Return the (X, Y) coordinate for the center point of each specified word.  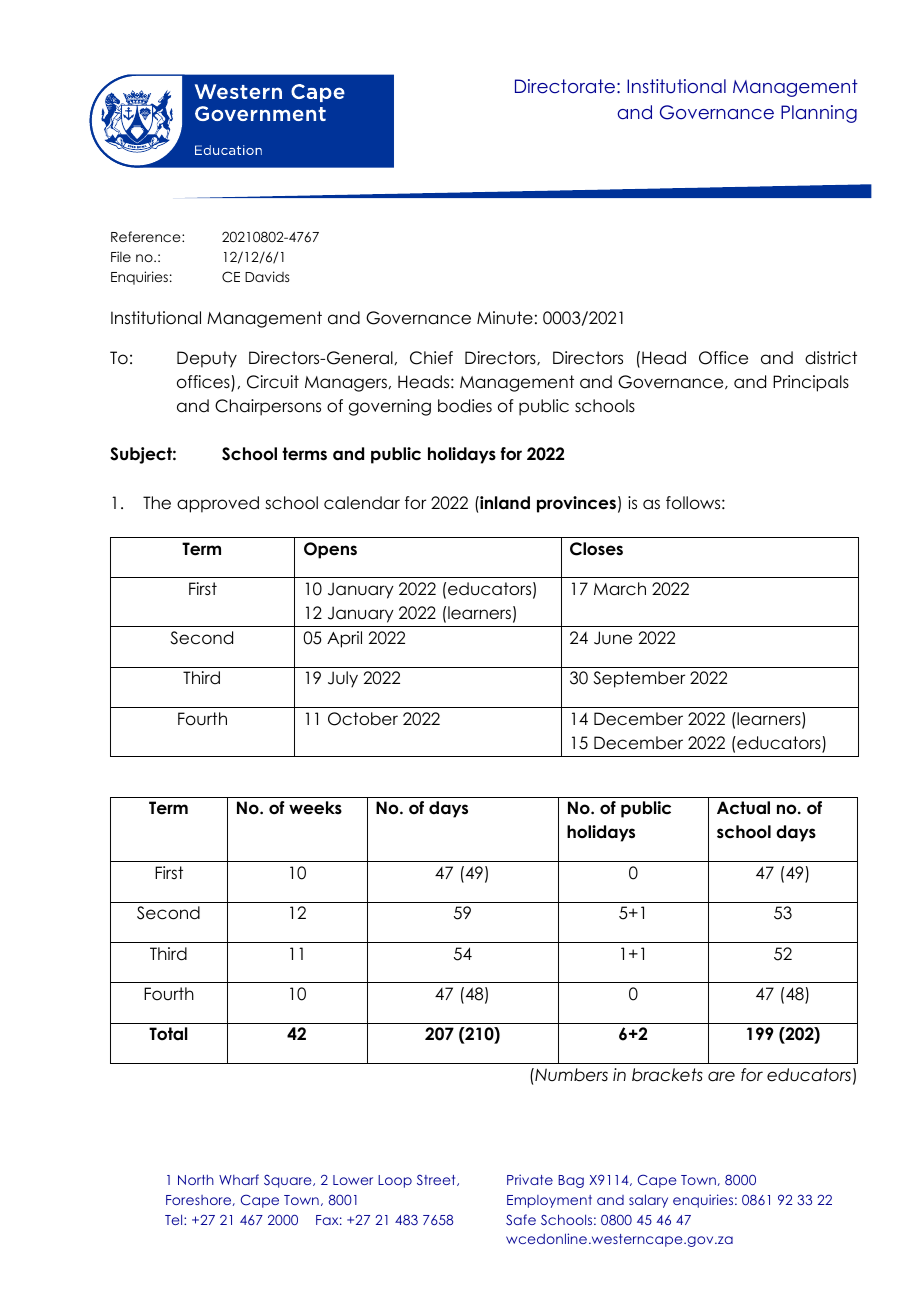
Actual (743, 808)
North (196, 1180)
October (363, 719)
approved (218, 504)
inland (504, 503)
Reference (147, 236)
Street (437, 1180)
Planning (819, 114)
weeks (315, 808)
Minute (505, 318)
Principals (811, 383)
